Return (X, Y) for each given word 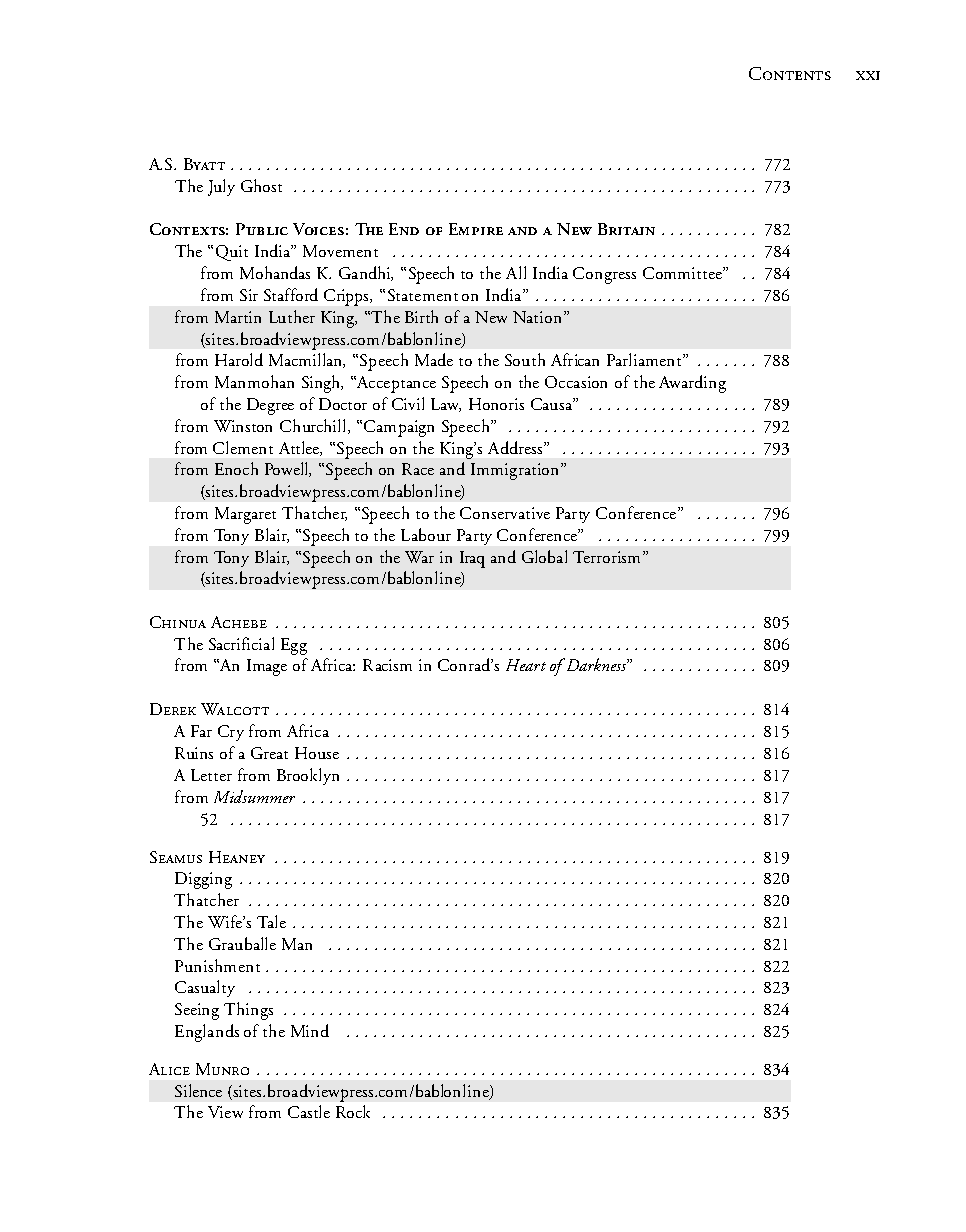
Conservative (505, 513)
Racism (387, 665)
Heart (526, 665)
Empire (476, 229)
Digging (203, 880)
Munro (222, 1069)
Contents (790, 73)
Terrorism (606, 557)
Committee (683, 273)
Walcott (235, 709)
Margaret (245, 515)
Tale (271, 921)
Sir (249, 295)
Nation (539, 317)
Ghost (261, 185)
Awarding (692, 384)
